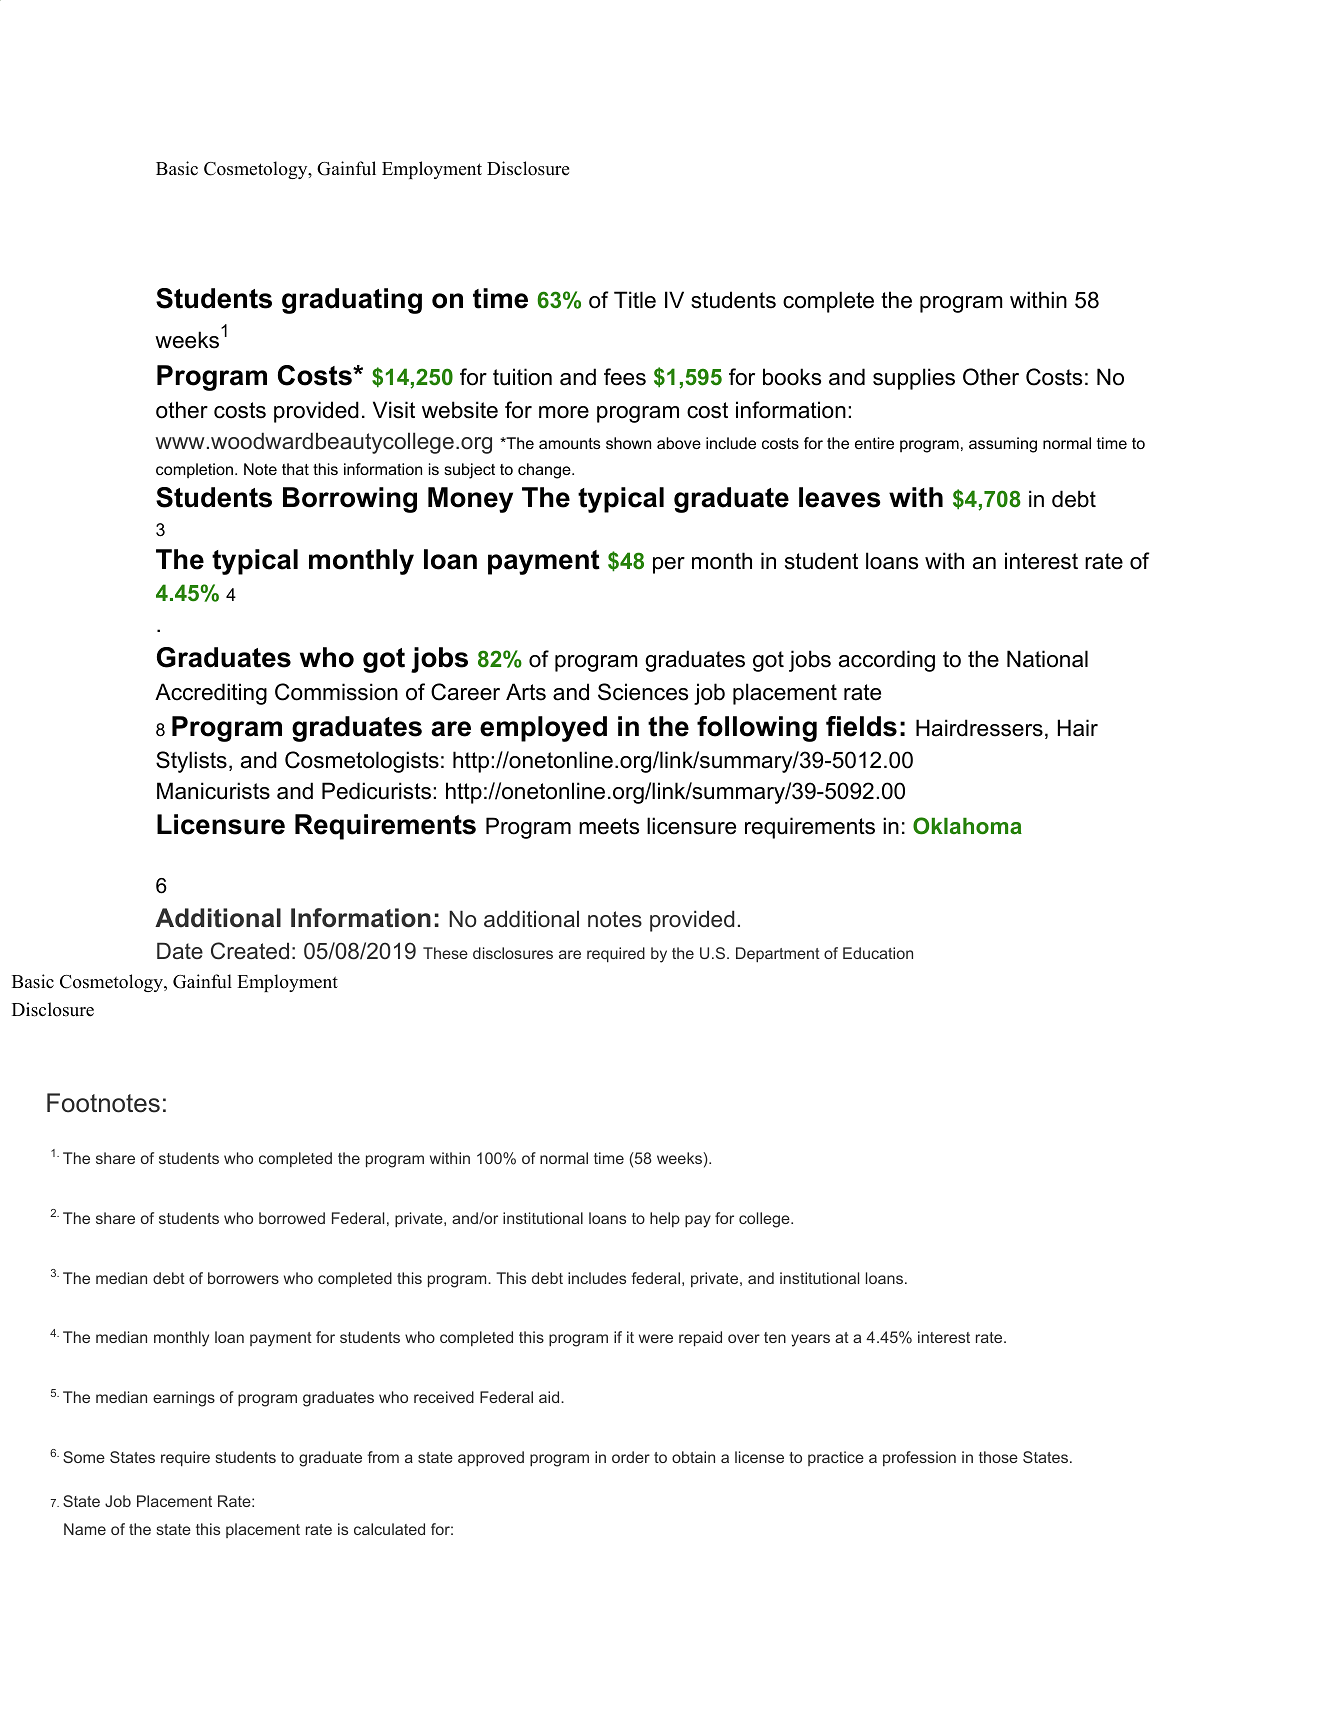  I want to click on Date, so click(180, 950).
